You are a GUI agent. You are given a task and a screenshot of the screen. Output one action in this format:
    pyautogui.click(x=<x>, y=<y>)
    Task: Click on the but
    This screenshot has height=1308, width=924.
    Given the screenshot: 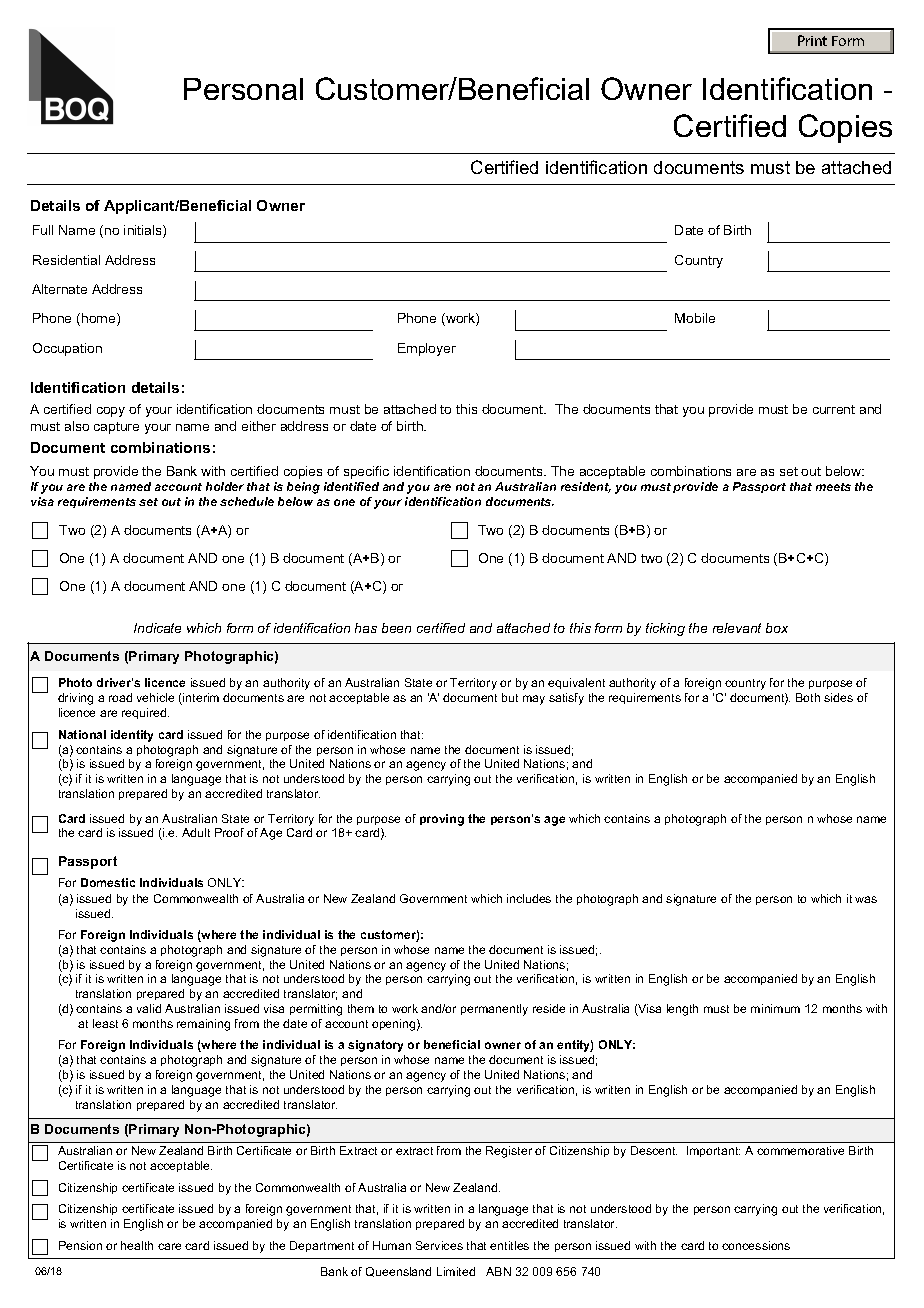 What is the action you would take?
    pyautogui.click(x=510, y=697)
